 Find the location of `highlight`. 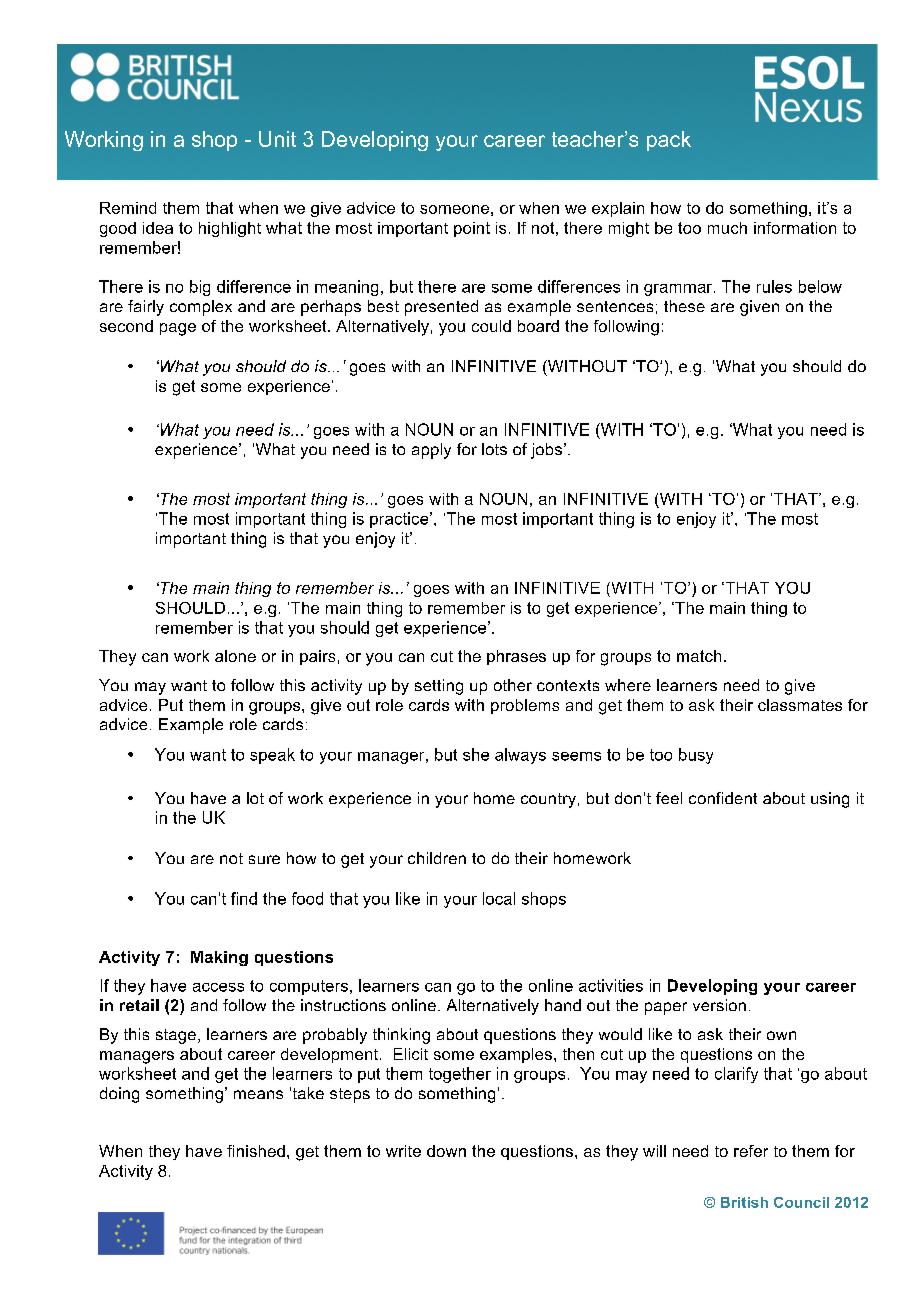

highlight is located at coordinates (230, 229).
